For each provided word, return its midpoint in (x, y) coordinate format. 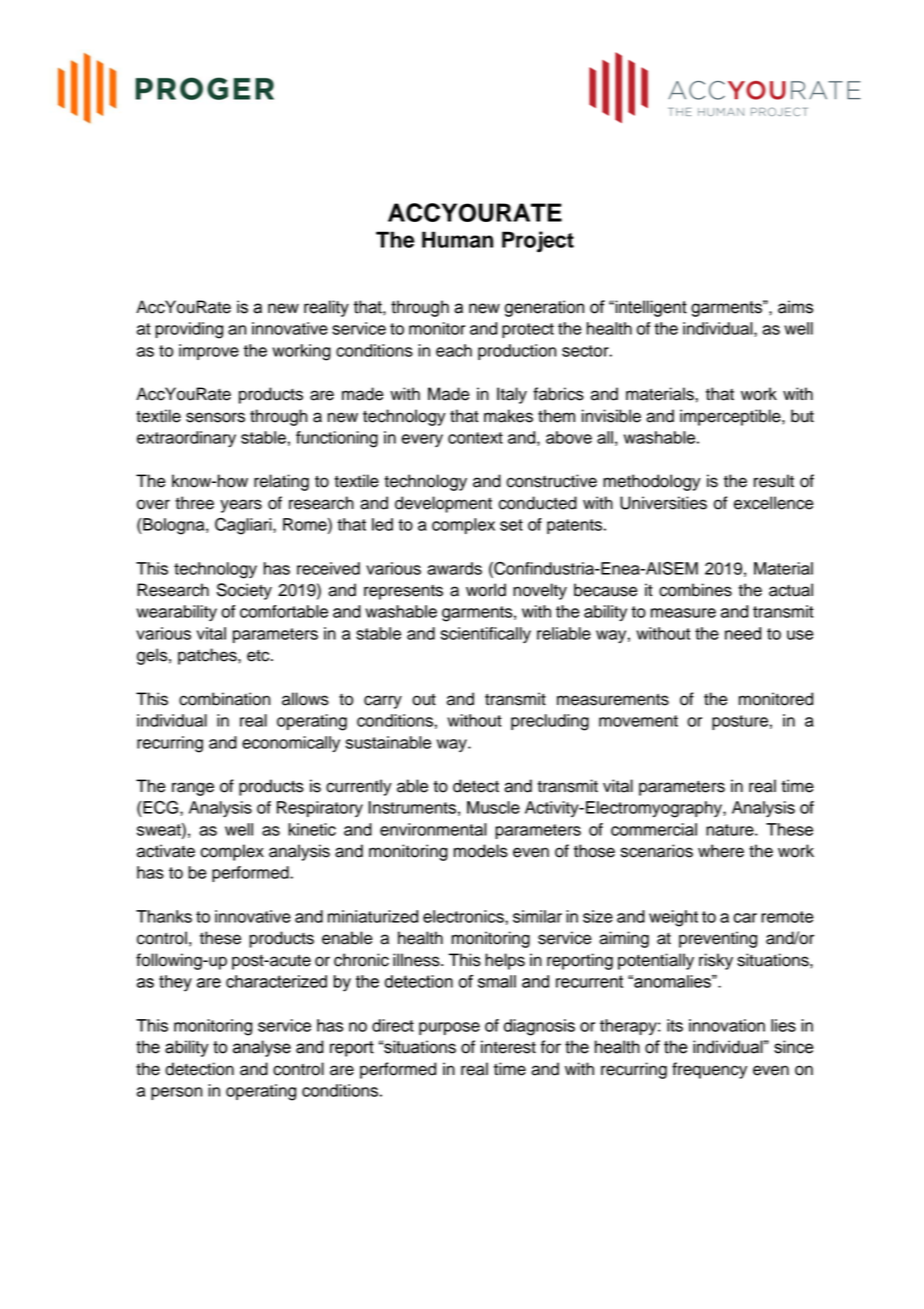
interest (508, 1047)
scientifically (486, 635)
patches (208, 656)
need (743, 633)
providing (189, 330)
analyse (262, 1048)
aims (795, 307)
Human (457, 239)
